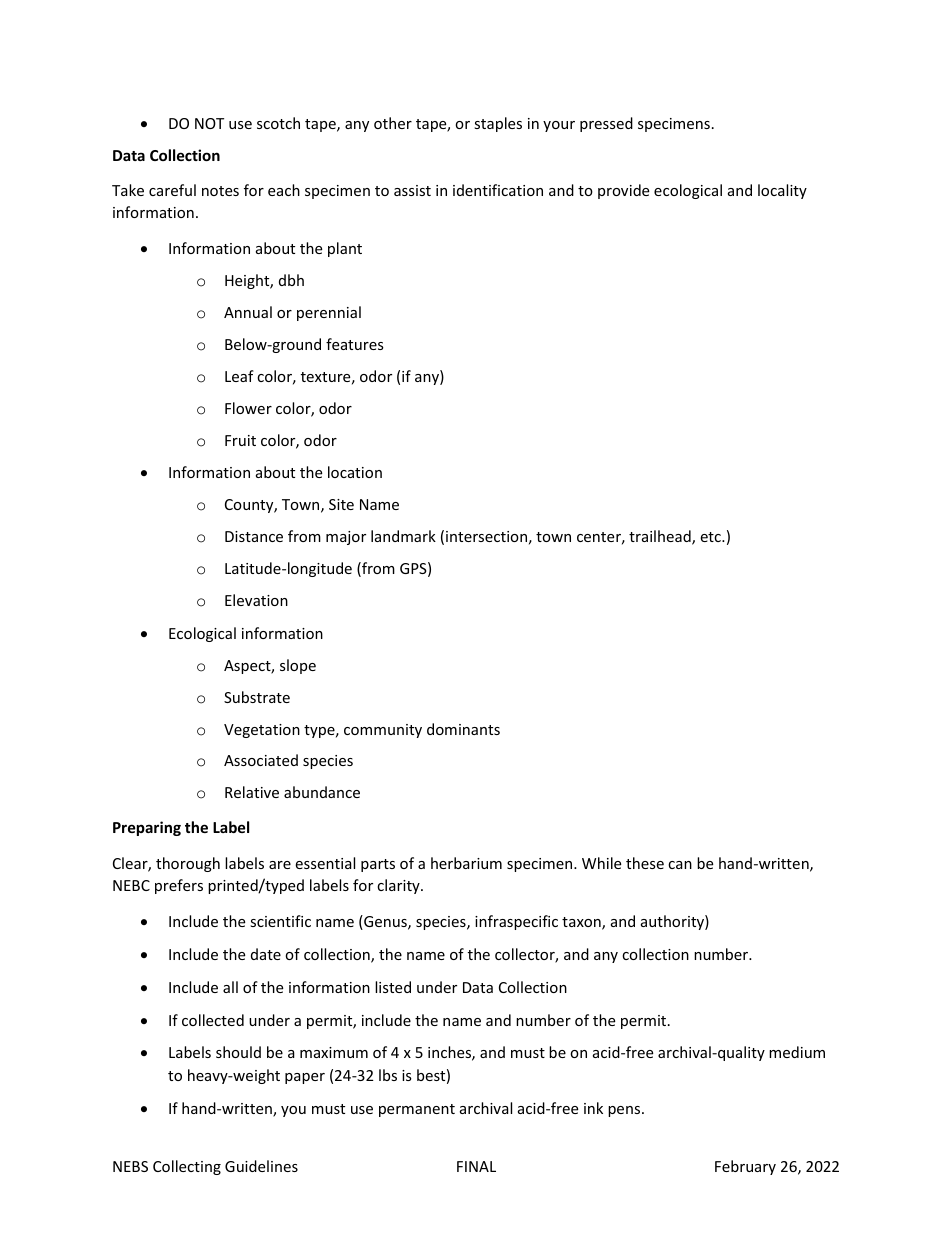  Describe the element at coordinates (463, 729) in the screenshot. I see `dominants` at that location.
